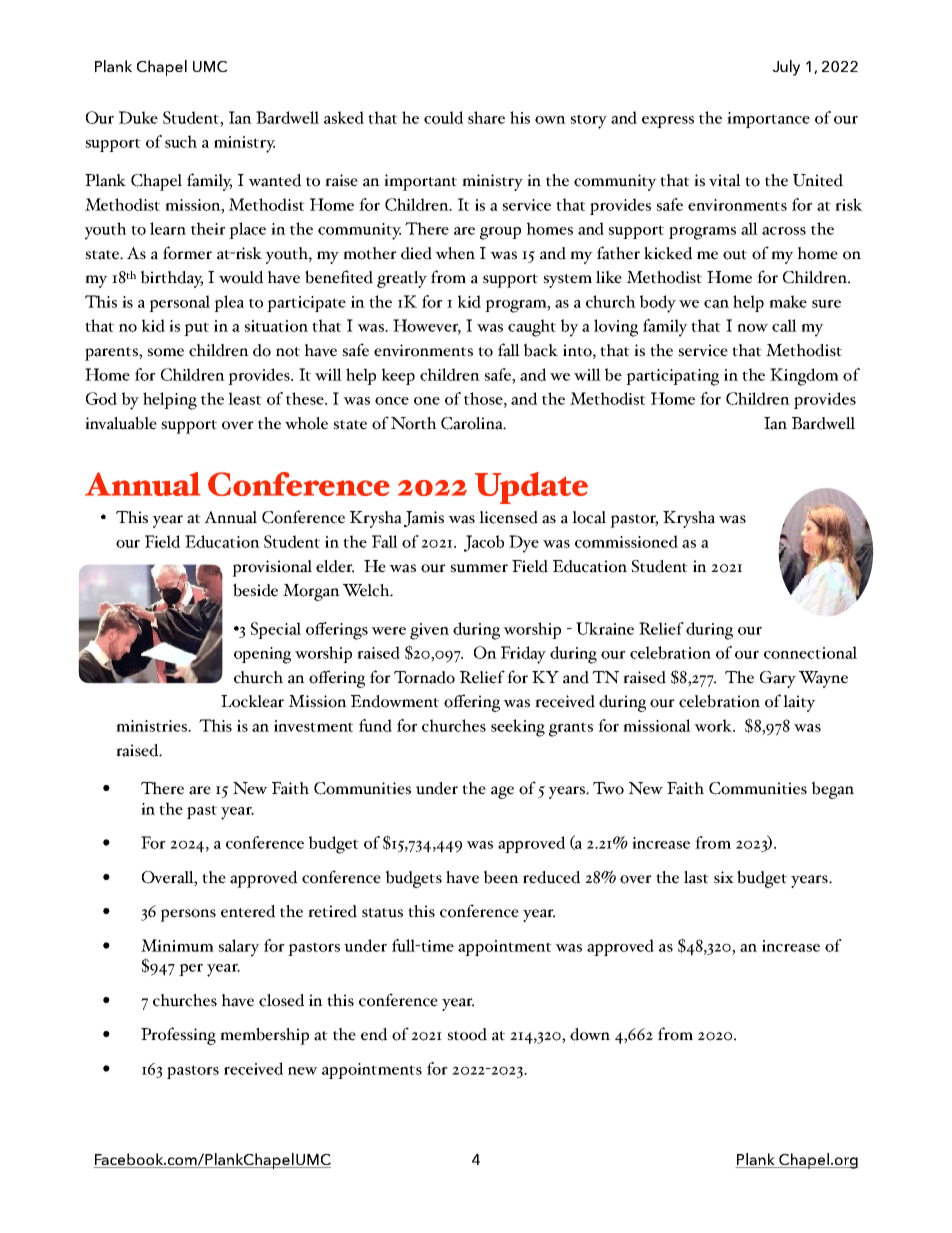 Image resolution: width=952 pixels, height=1233 pixels. What do you see at coordinates (714, 725) in the image?
I see `work` at bounding box center [714, 725].
